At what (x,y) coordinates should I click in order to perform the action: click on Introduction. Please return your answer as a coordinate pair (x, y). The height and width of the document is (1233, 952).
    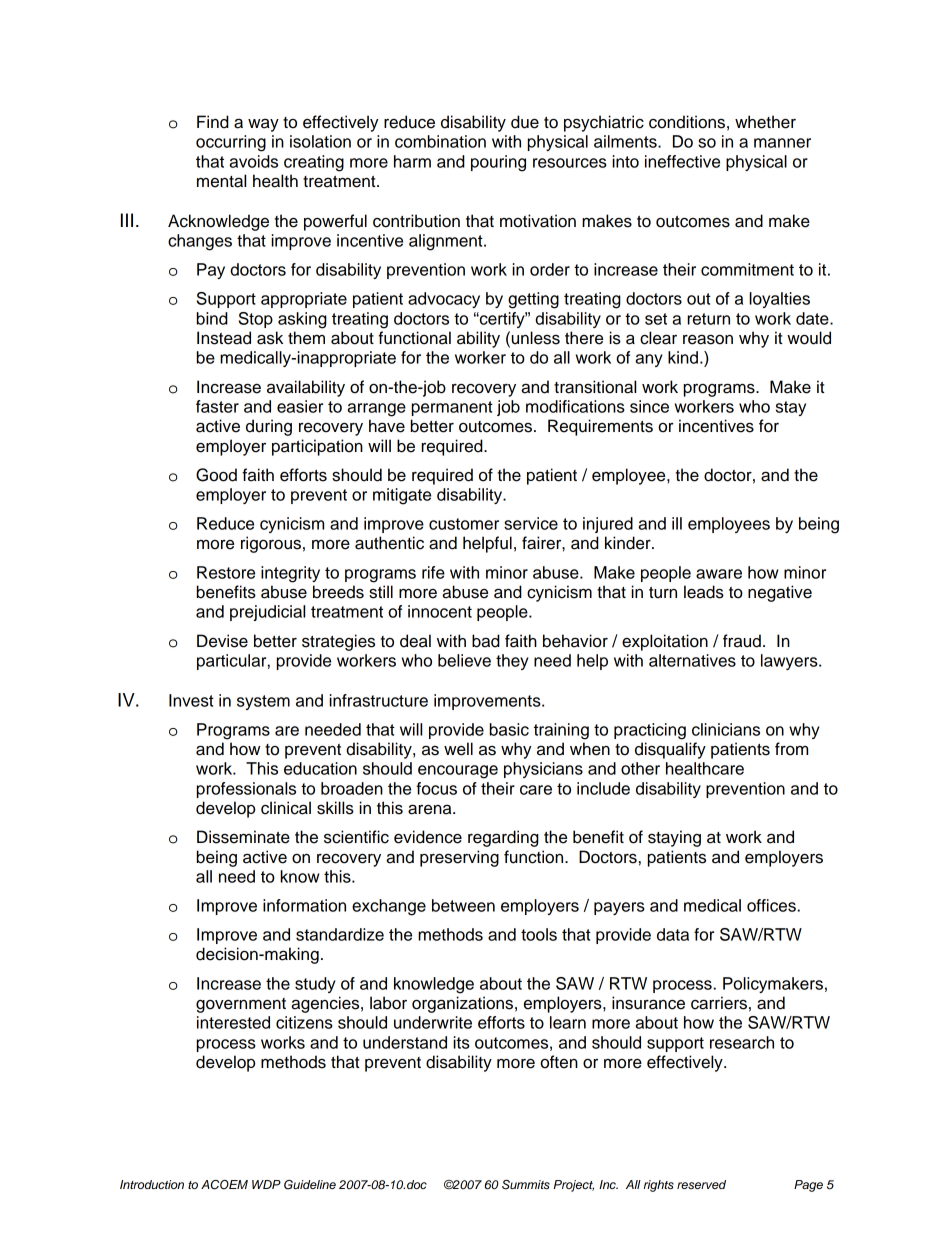
    Looking at the image, I should click on (152, 1184).
